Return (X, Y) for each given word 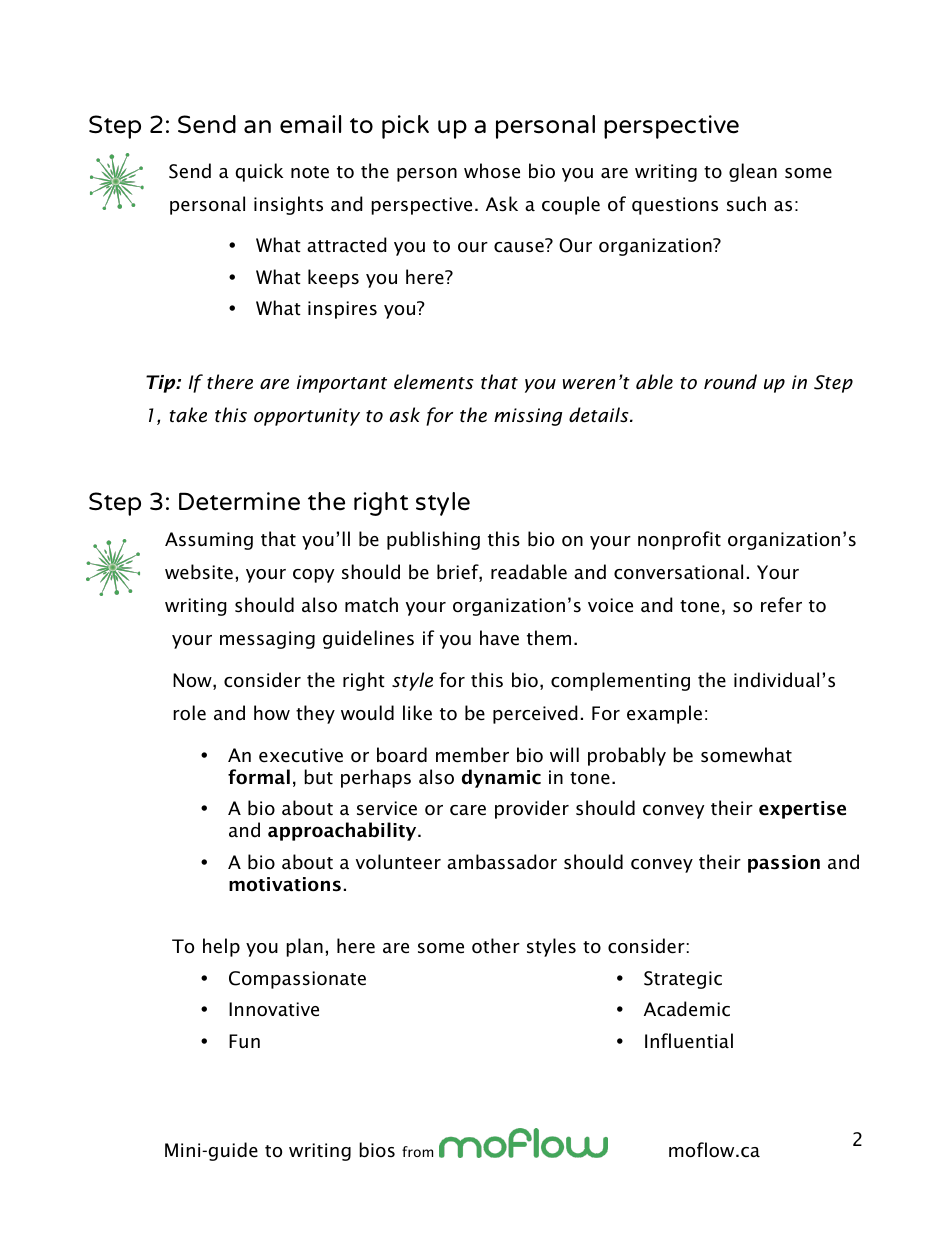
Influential (689, 1041)
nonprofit (679, 540)
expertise (802, 810)
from (417, 1151)
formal (259, 777)
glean (753, 172)
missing (528, 417)
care (468, 810)
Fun (244, 1041)
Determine (239, 501)
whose (492, 171)
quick (259, 172)
